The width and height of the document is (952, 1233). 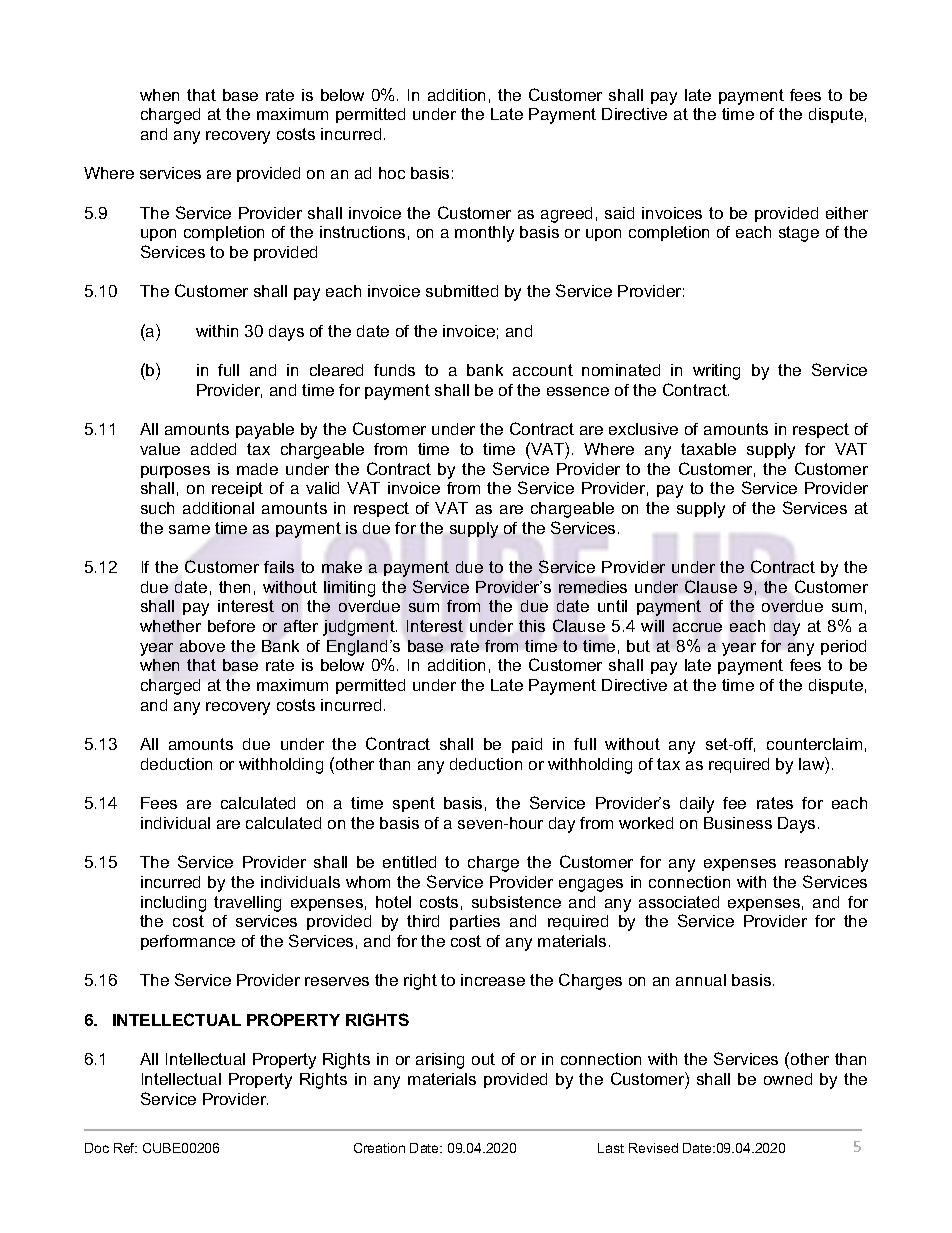 What do you see at coordinates (362, 232) in the document?
I see `instructions` at bounding box center [362, 232].
